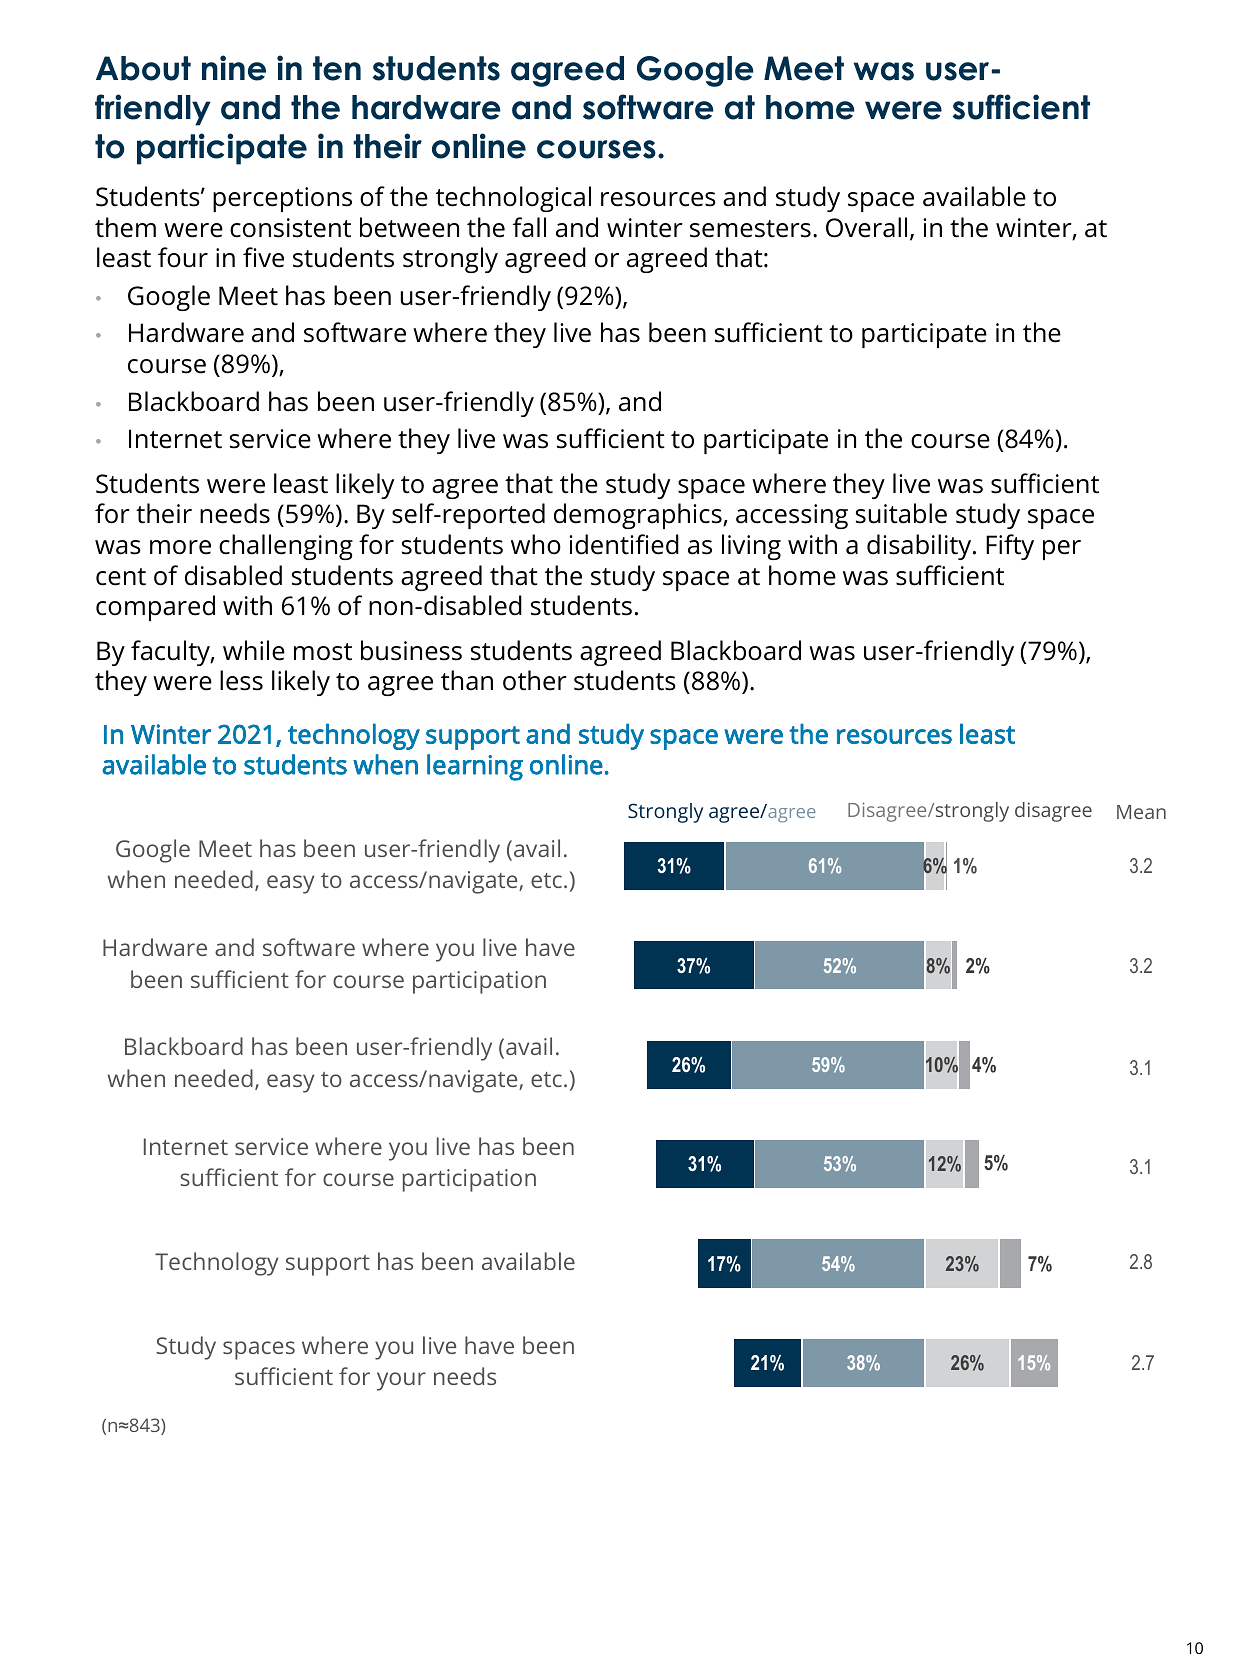 This screenshot has width=1252, height=1670. Describe the element at coordinates (1010, 547) in the screenshot. I see `Fifty` at that location.
